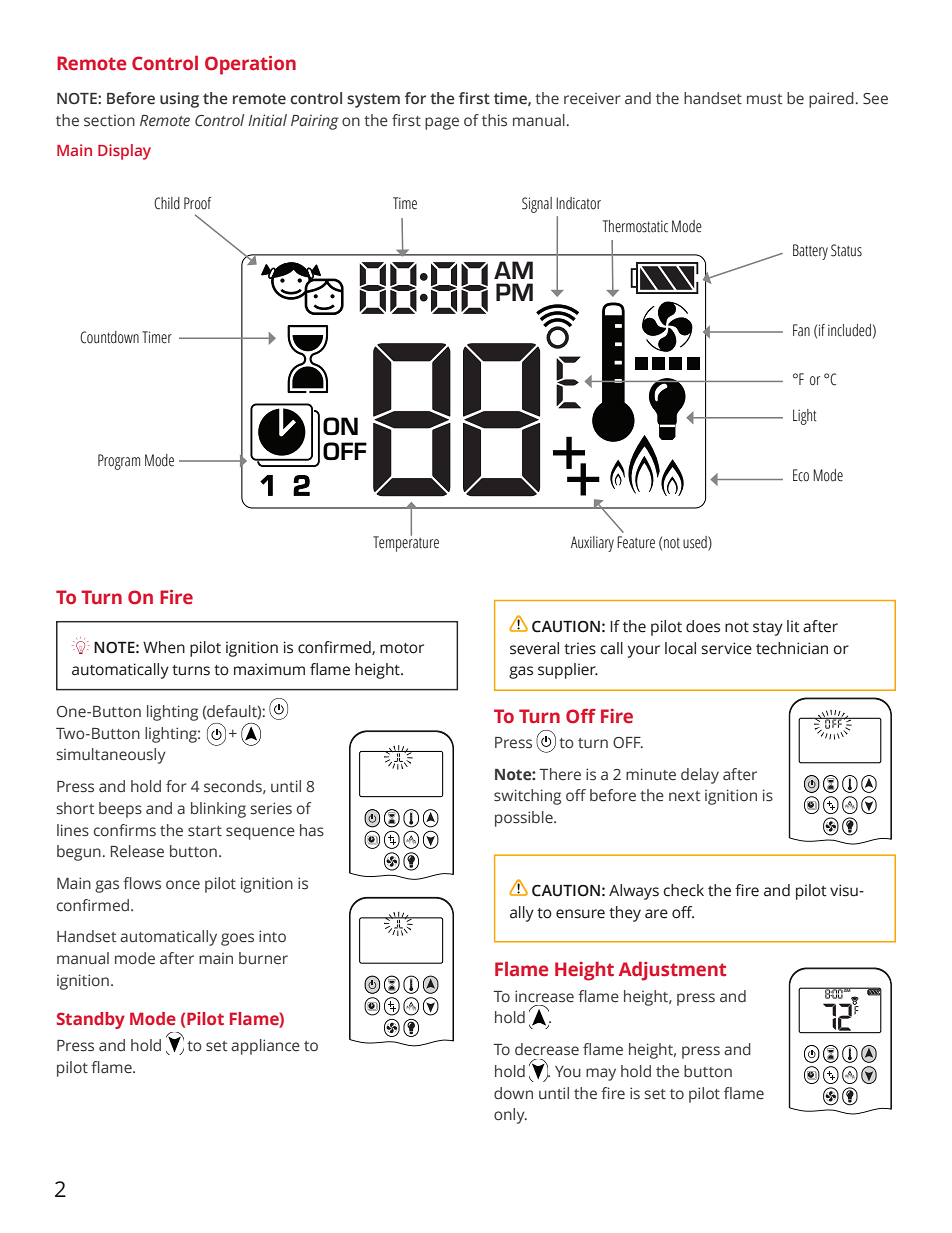  I want to click on must, so click(764, 99).
